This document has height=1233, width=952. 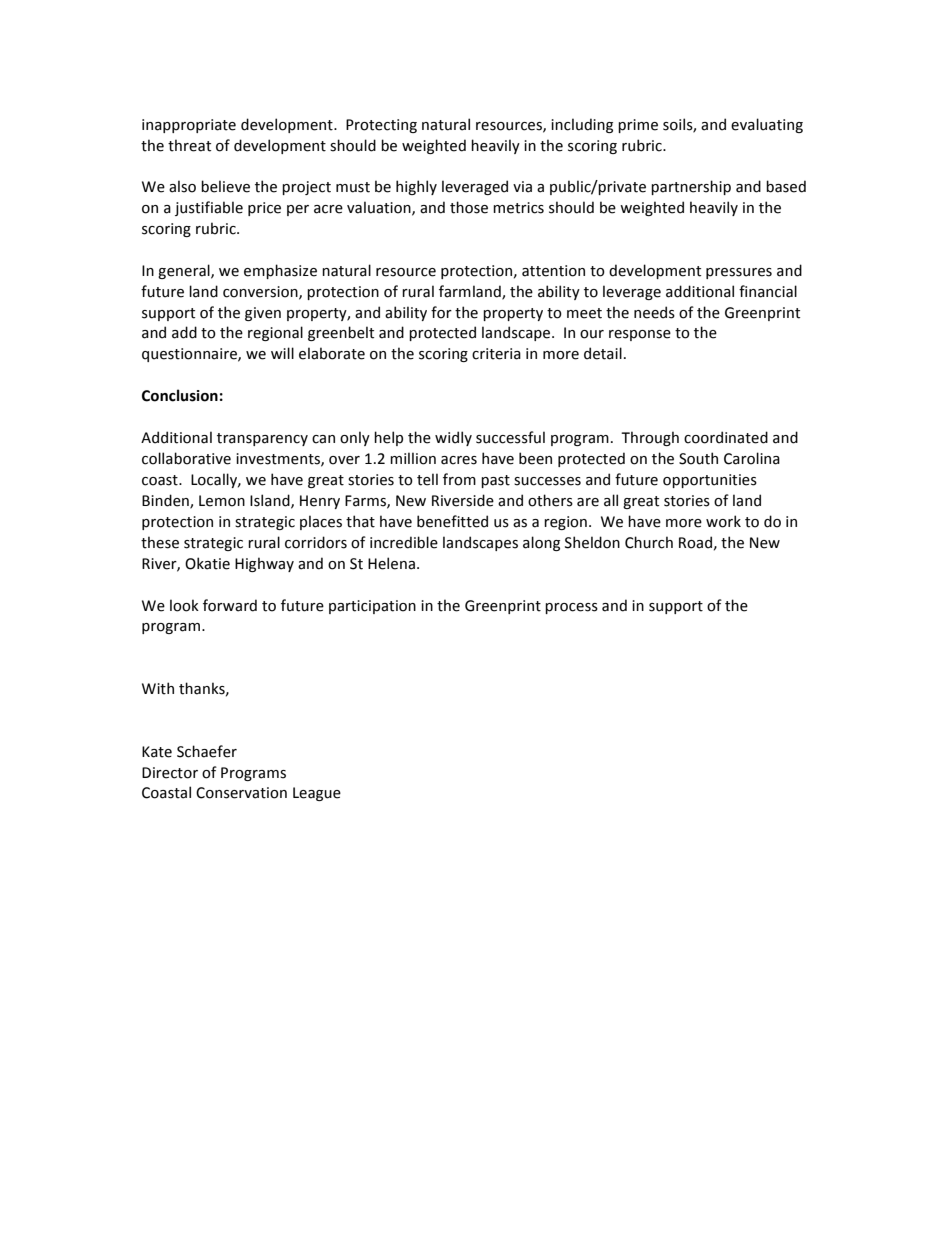 What do you see at coordinates (649, 542) in the document?
I see `Church` at bounding box center [649, 542].
